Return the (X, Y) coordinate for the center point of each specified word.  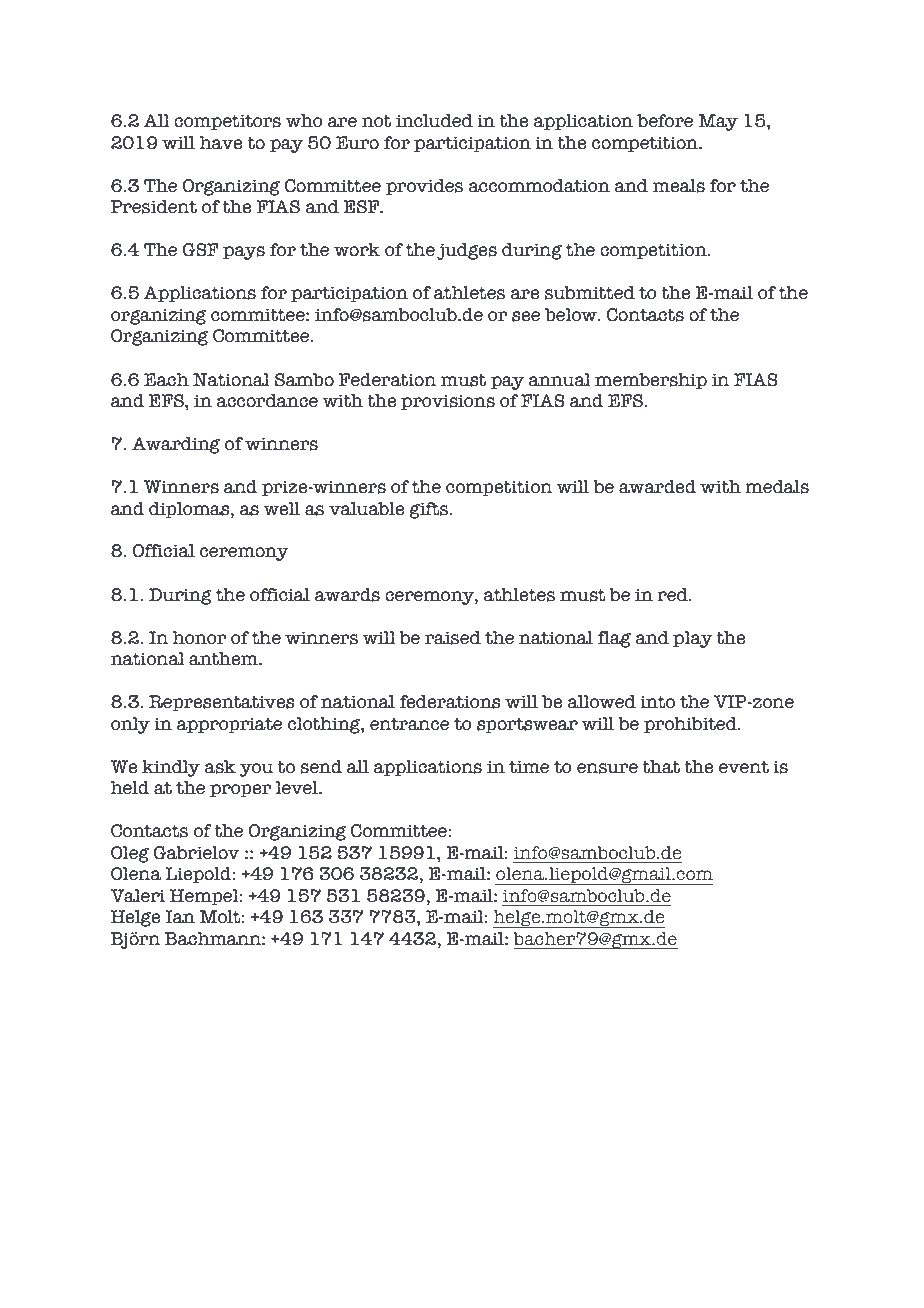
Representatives (222, 703)
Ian (180, 917)
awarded (657, 487)
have (221, 143)
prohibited (691, 725)
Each (166, 380)
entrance (409, 724)
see (526, 316)
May (718, 122)
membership (651, 381)
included (434, 121)
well (281, 509)
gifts (429, 510)
